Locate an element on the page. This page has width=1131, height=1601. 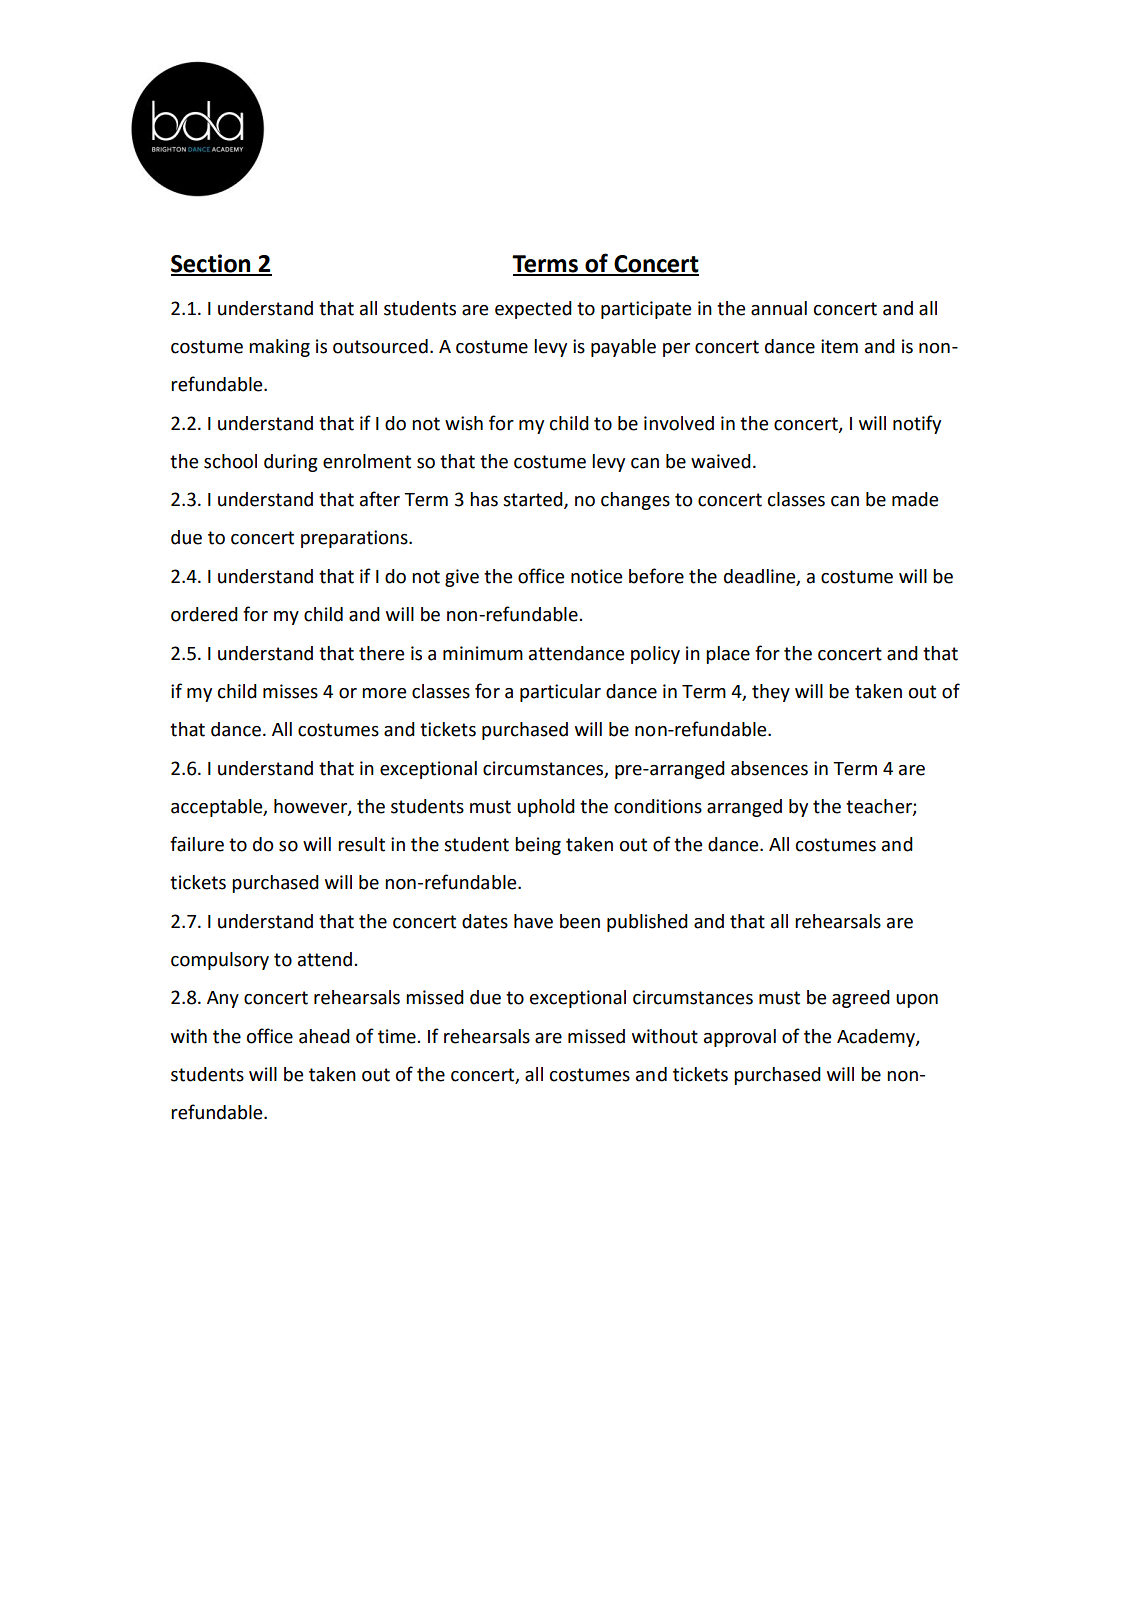
particular is located at coordinates (560, 693).
